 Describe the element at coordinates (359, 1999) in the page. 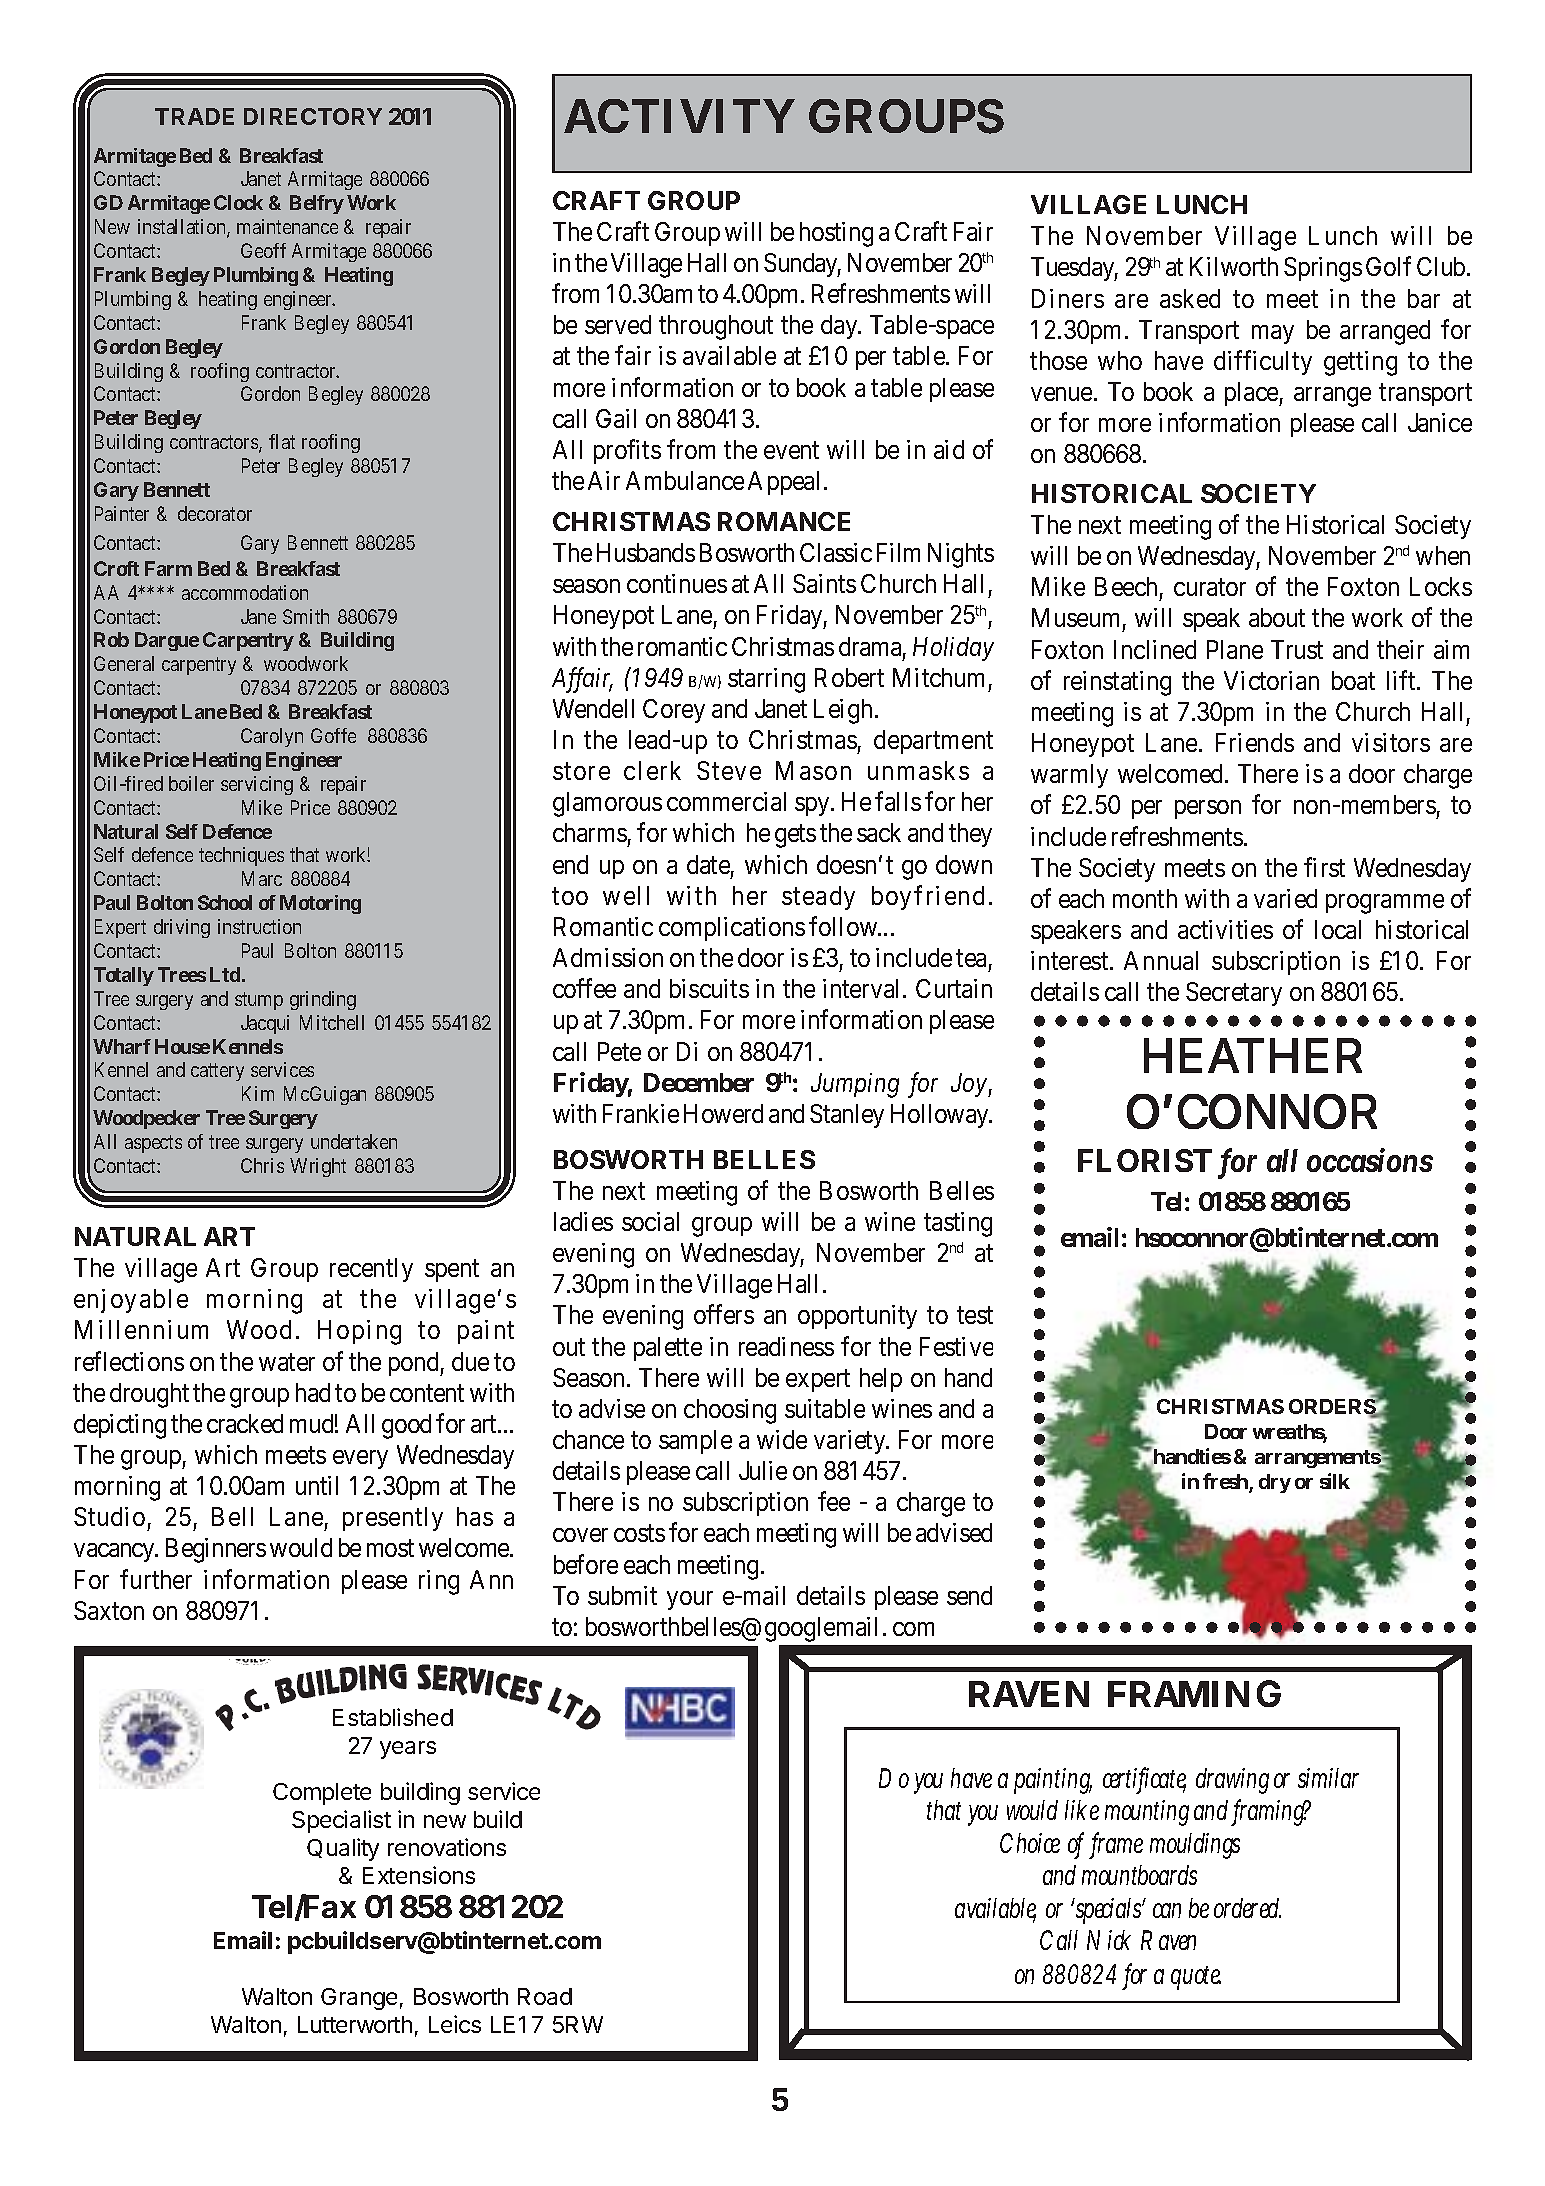

I see `Grange` at that location.
